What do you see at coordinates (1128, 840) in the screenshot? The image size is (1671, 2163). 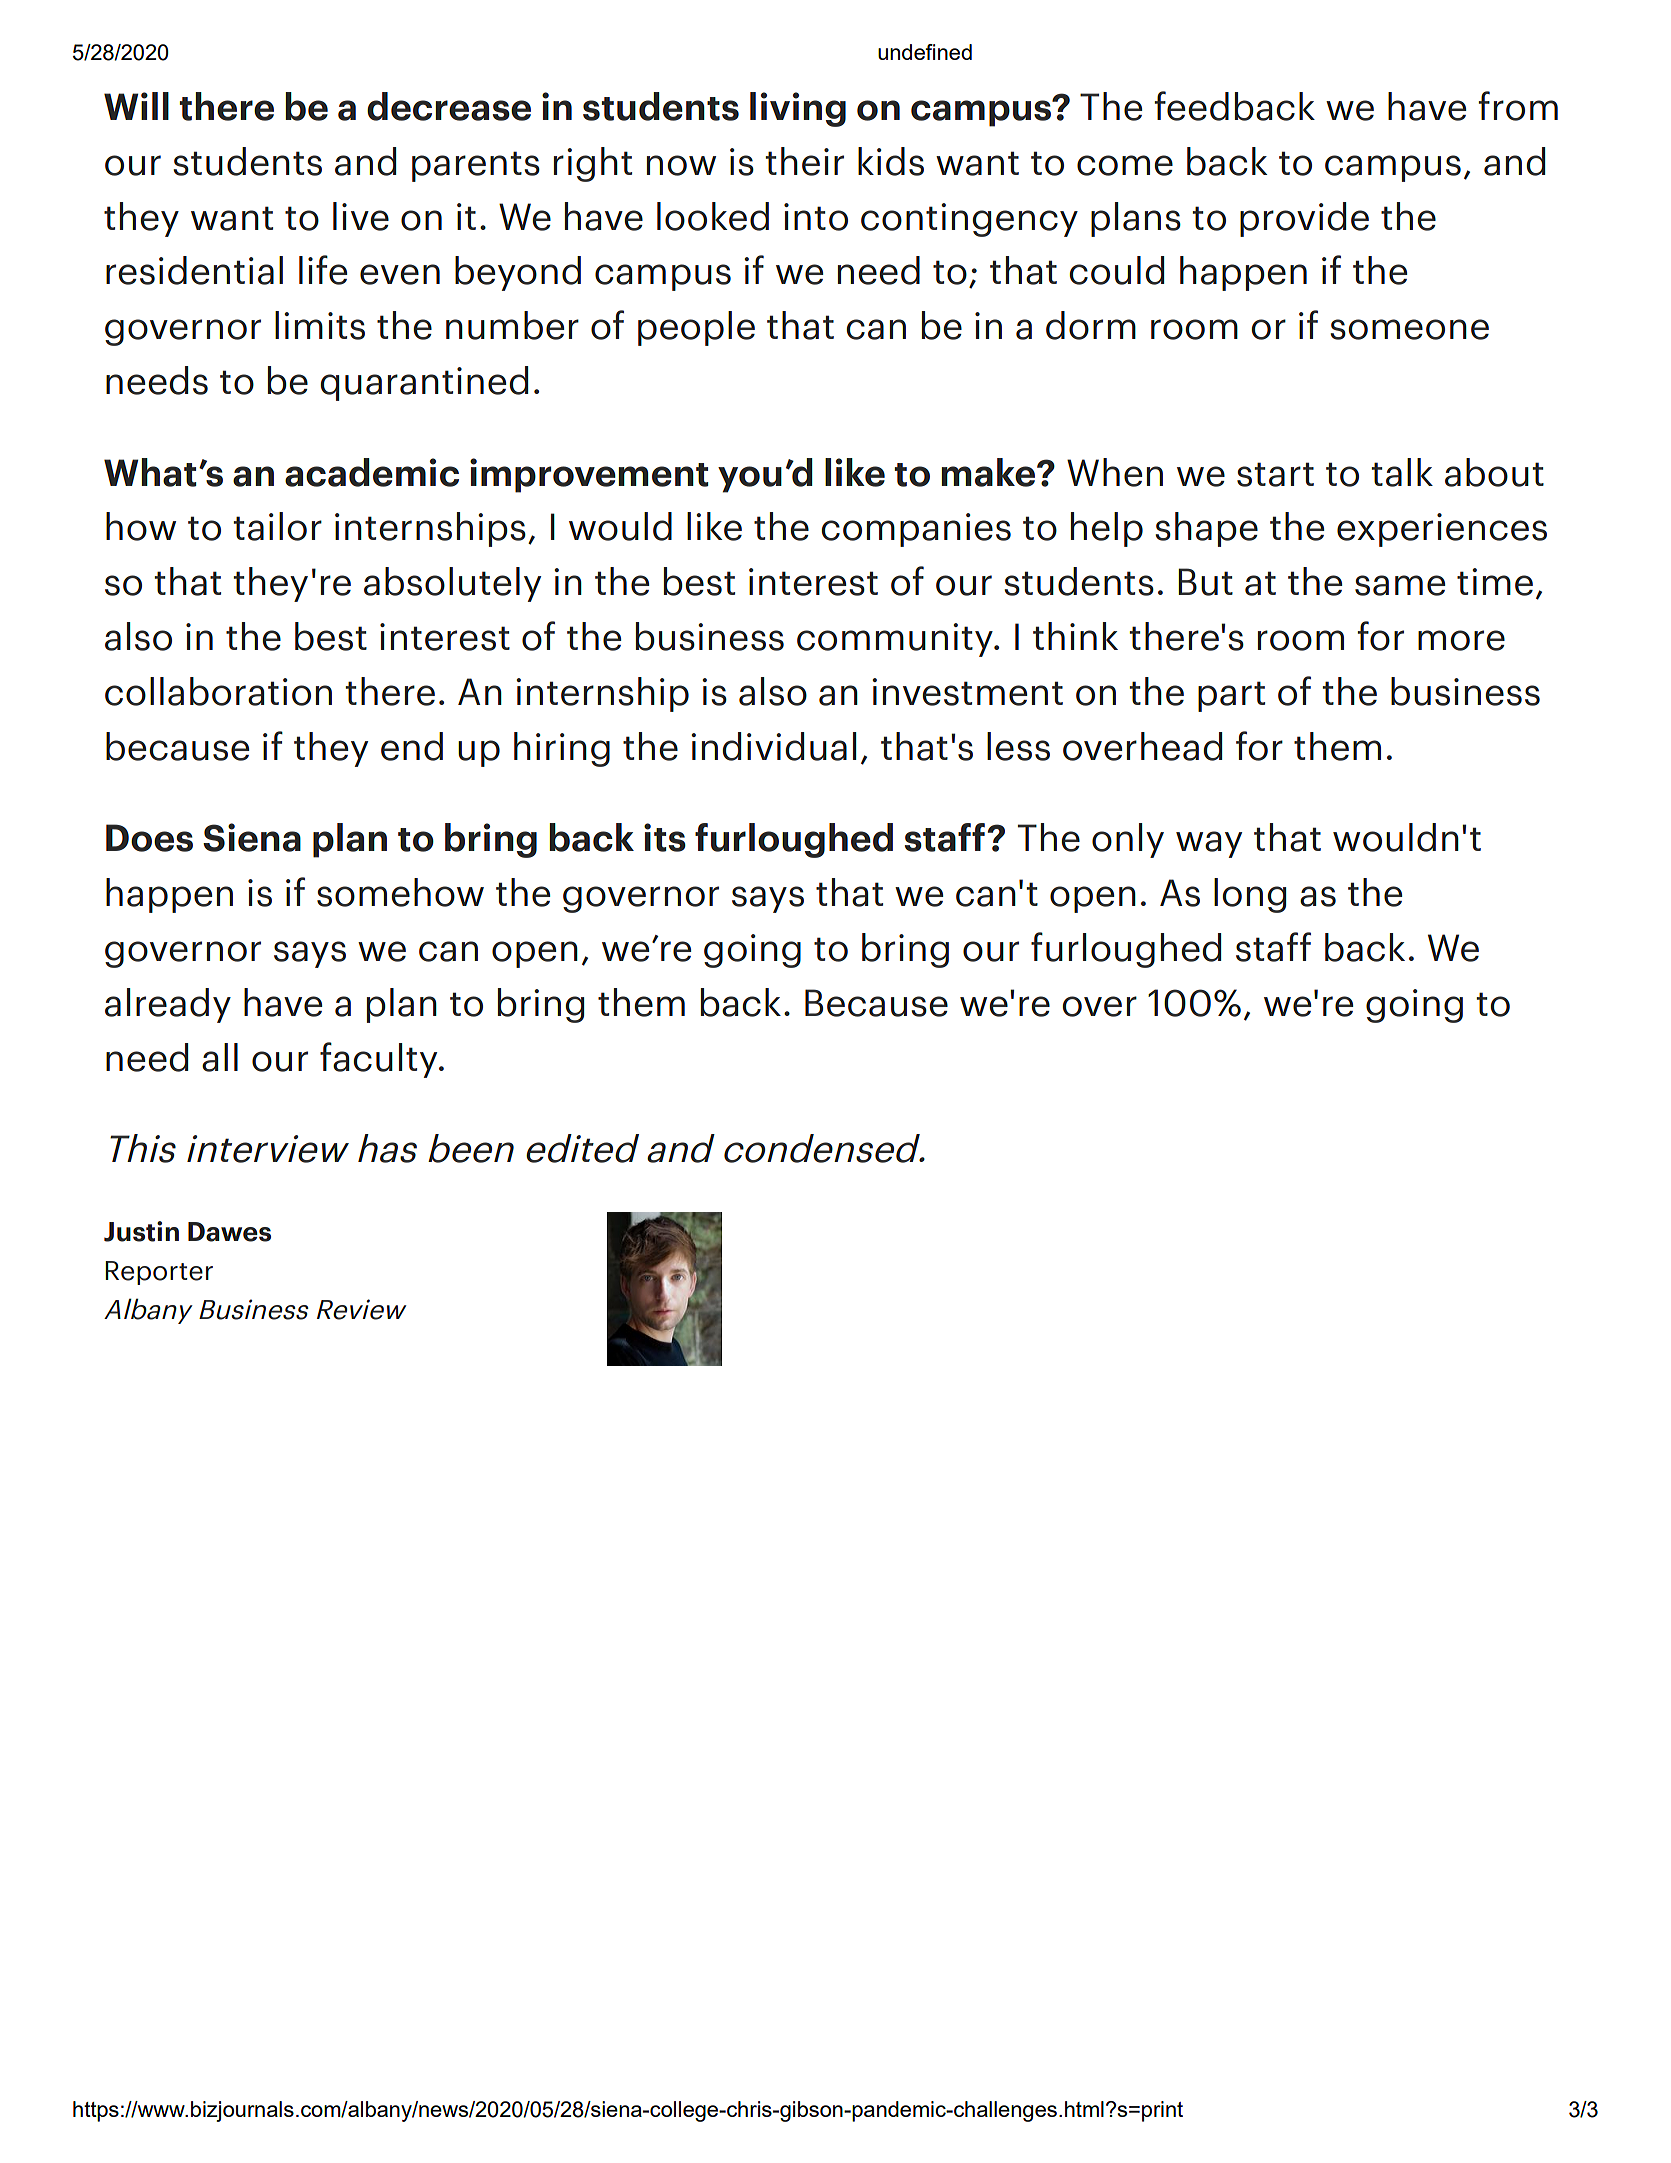 I see `only` at bounding box center [1128, 840].
